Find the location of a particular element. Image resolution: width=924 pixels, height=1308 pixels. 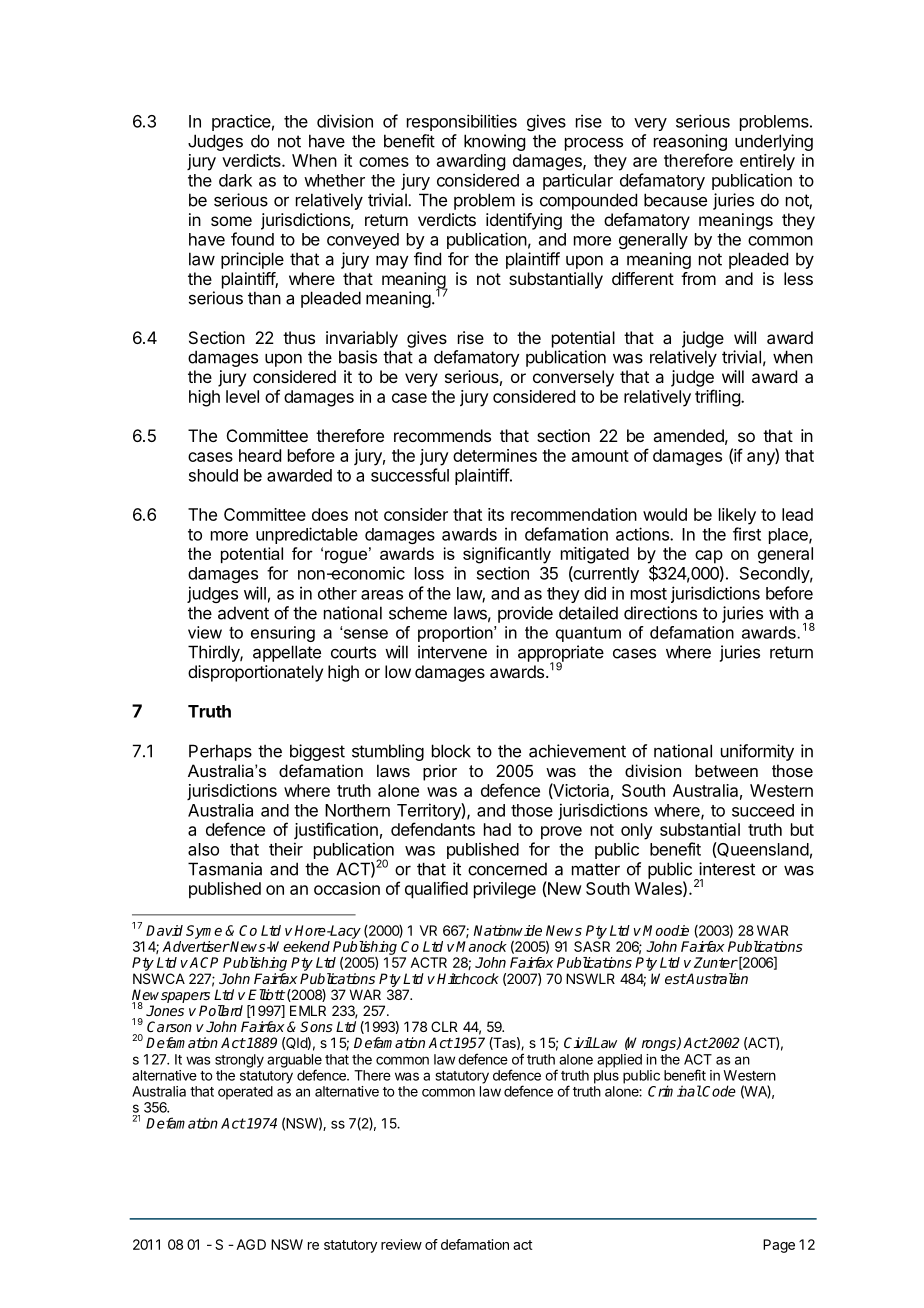

appellate is located at coordinates (287, 653).
